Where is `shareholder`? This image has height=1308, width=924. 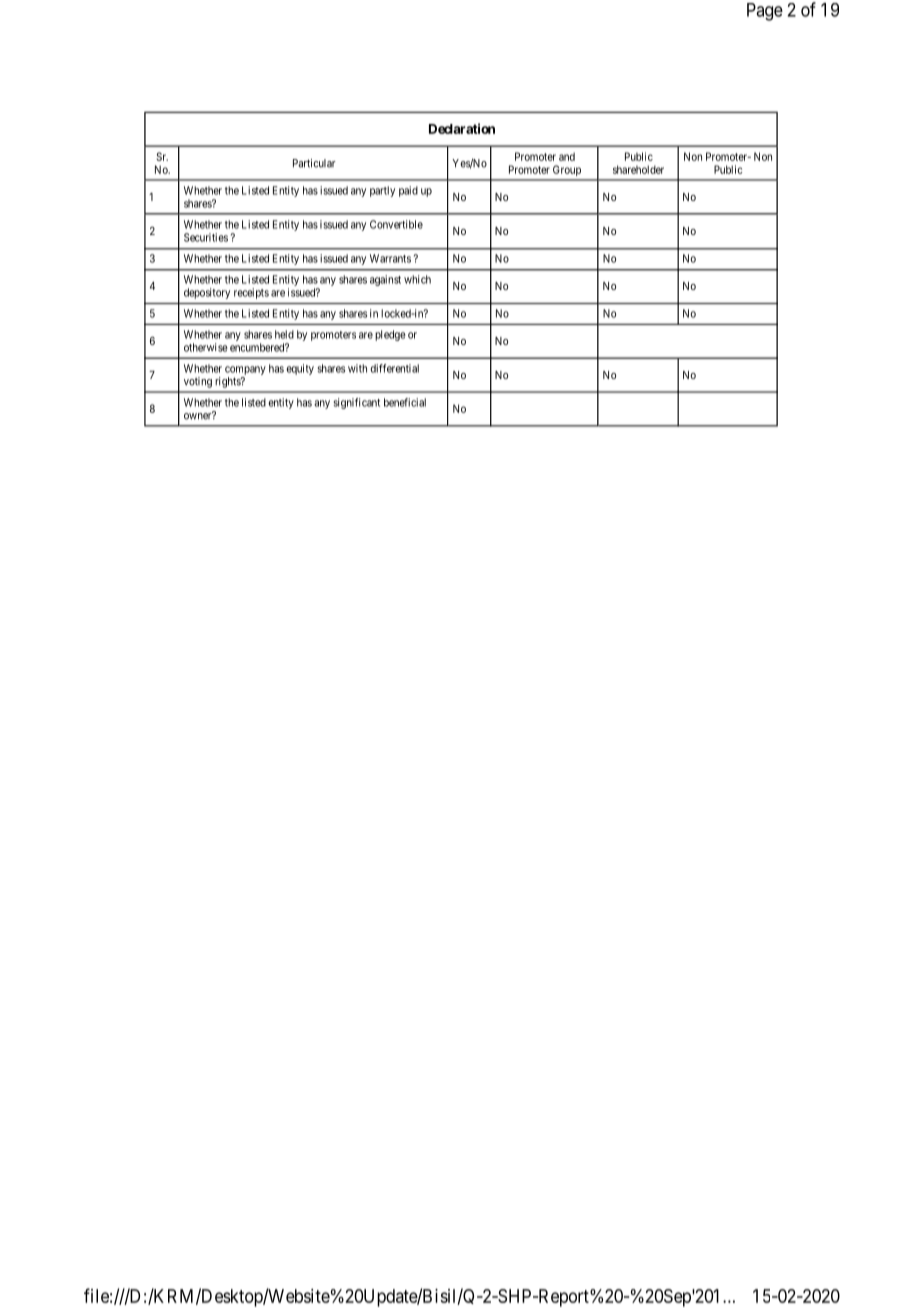 shareholder is located at coordinates (638, 169).
